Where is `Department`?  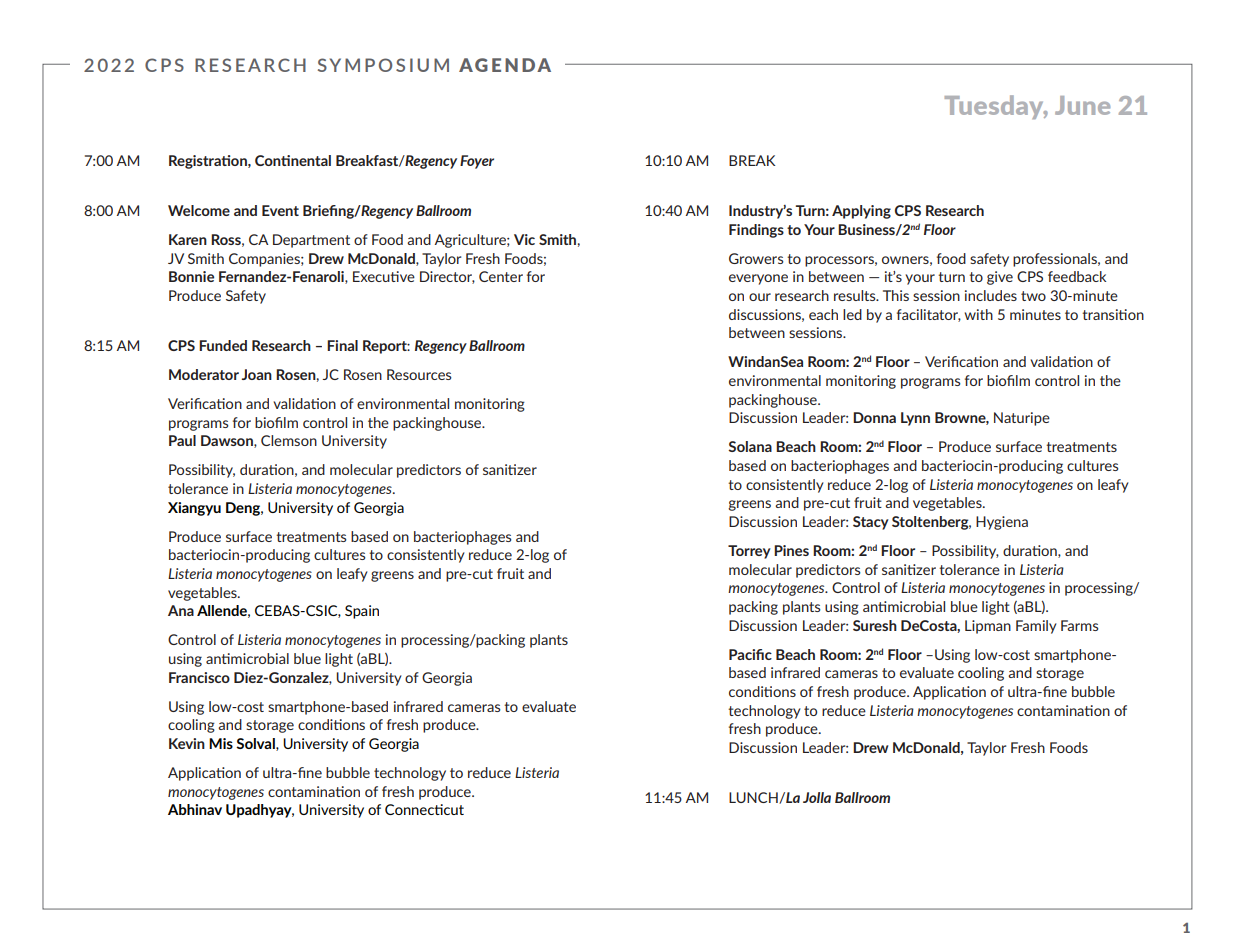
Department is located at coordinates (311, 241).
